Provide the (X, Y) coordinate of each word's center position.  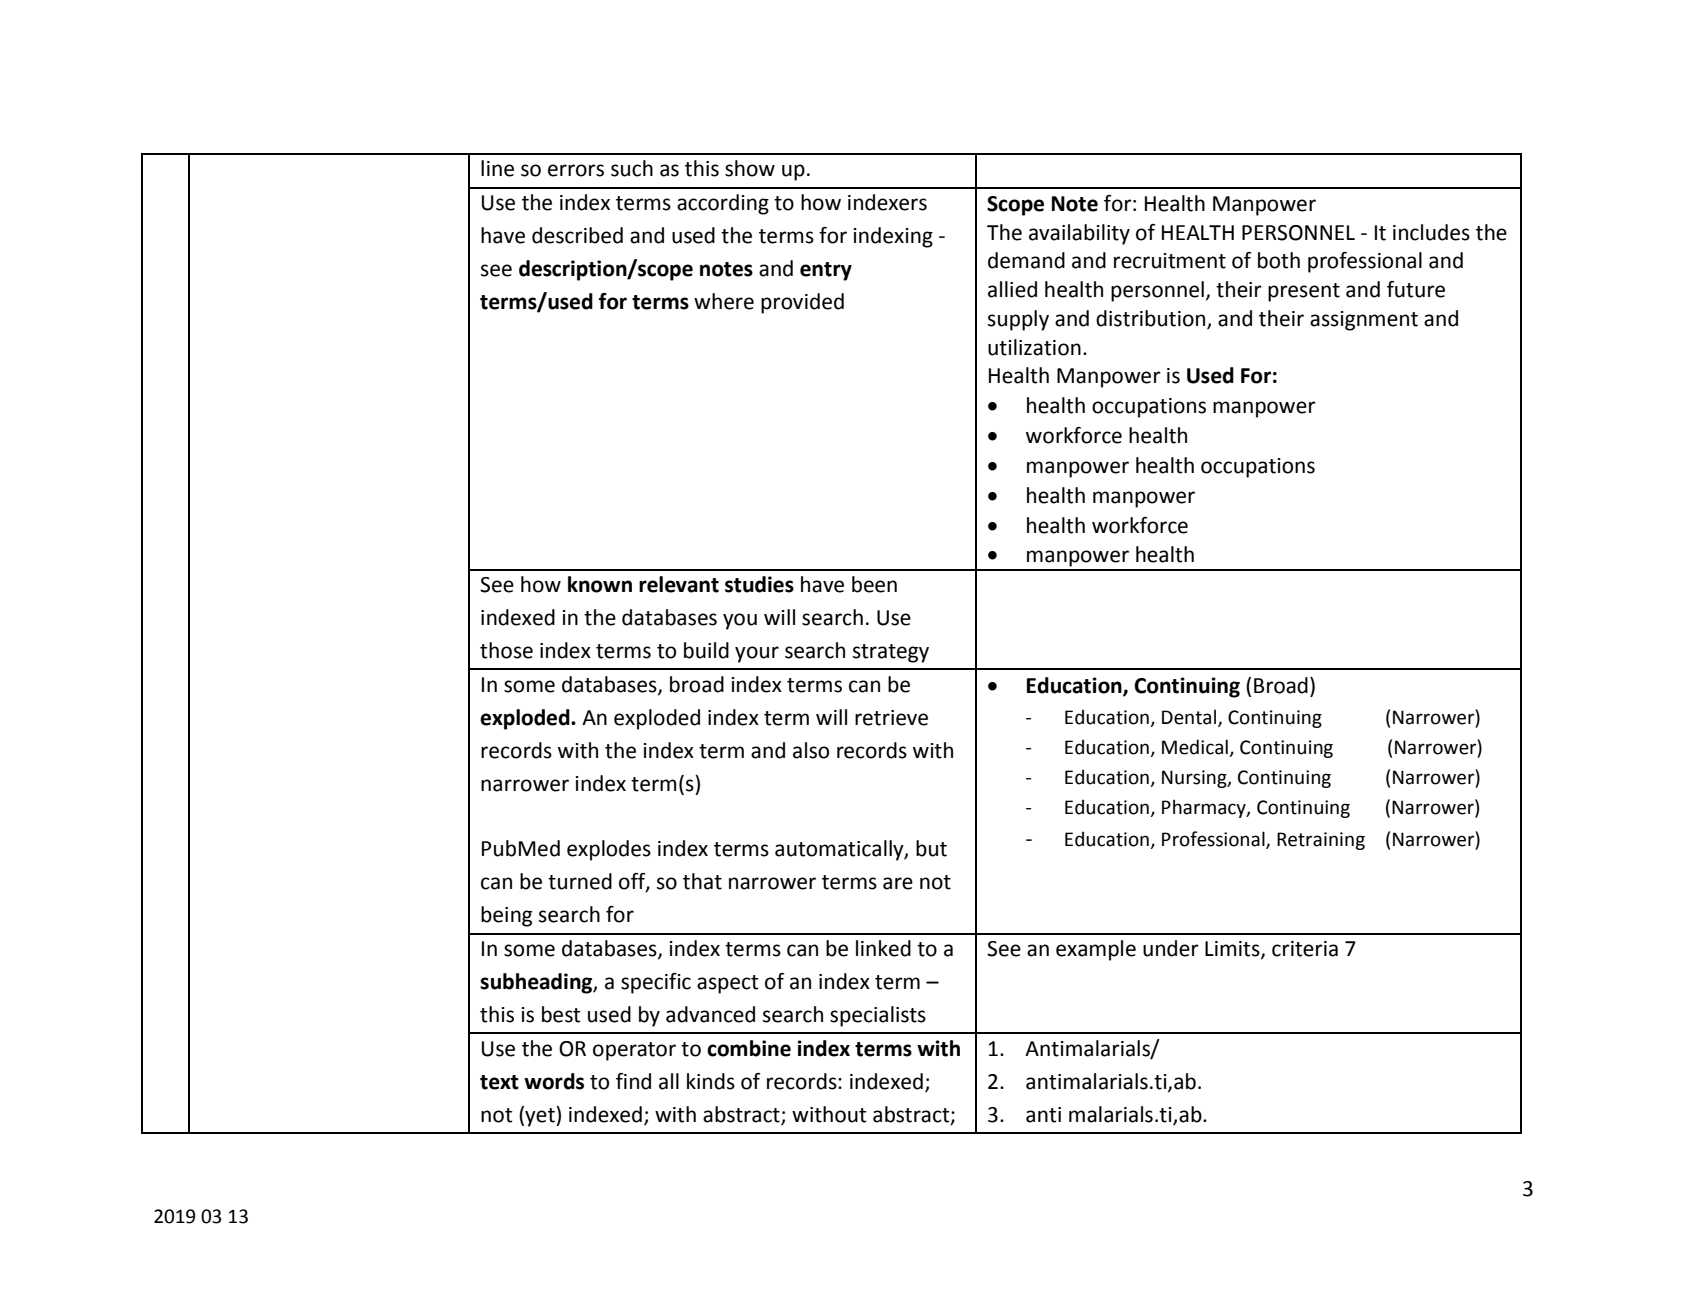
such (632, 168)
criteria (1305, 949)
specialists (878, 1016)
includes (1431, 232)
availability (1079, 234)
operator (634, 1051)
